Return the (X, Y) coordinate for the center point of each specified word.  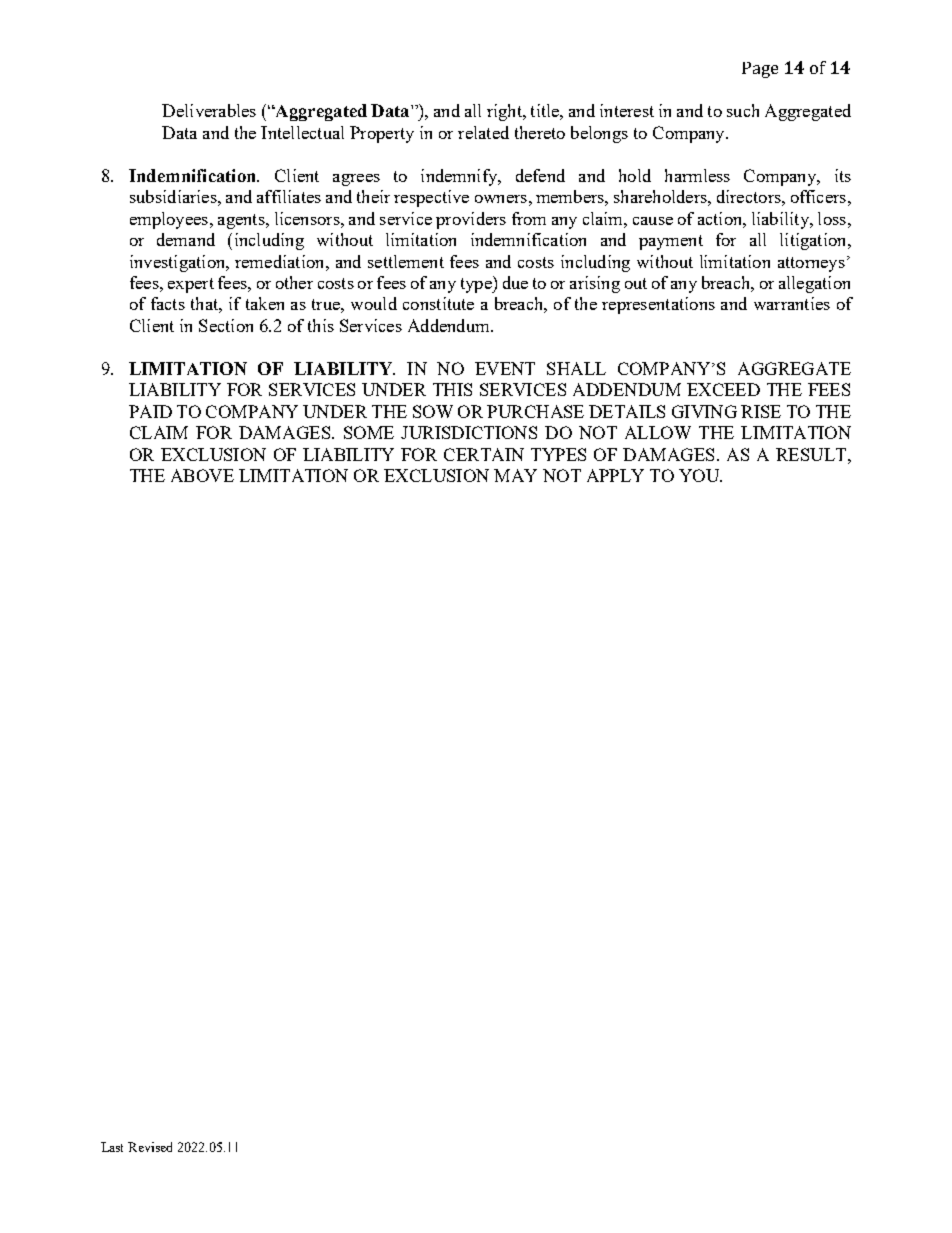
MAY (515, 475)
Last (112, 1147)
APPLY (615, 475)
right (505, 112)
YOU (700, 475)
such (743, 110)
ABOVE (202, 475)
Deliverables (209, 110)
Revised (150, 1147)
